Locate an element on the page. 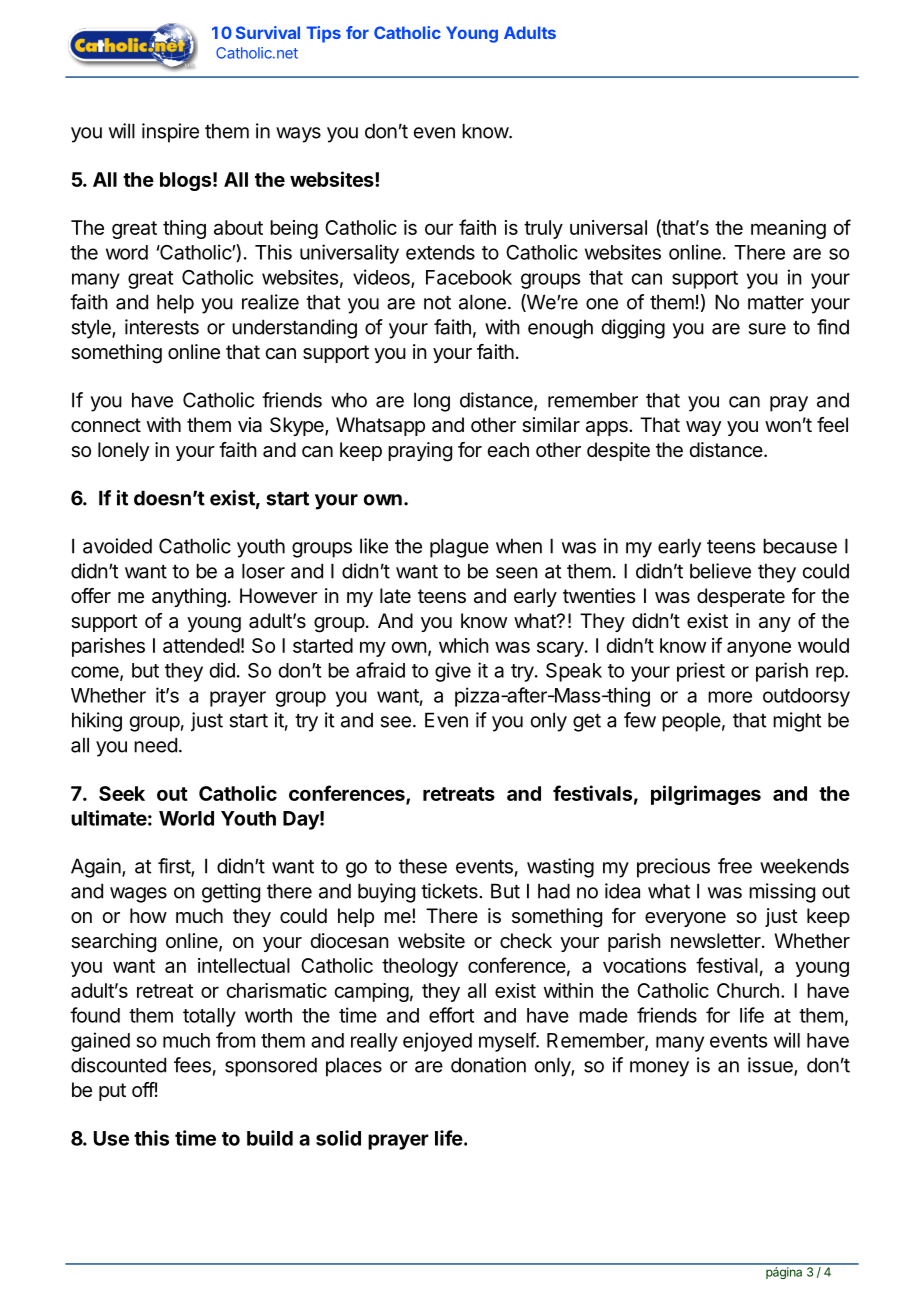  meaning is located at coordinates (788, 229).
